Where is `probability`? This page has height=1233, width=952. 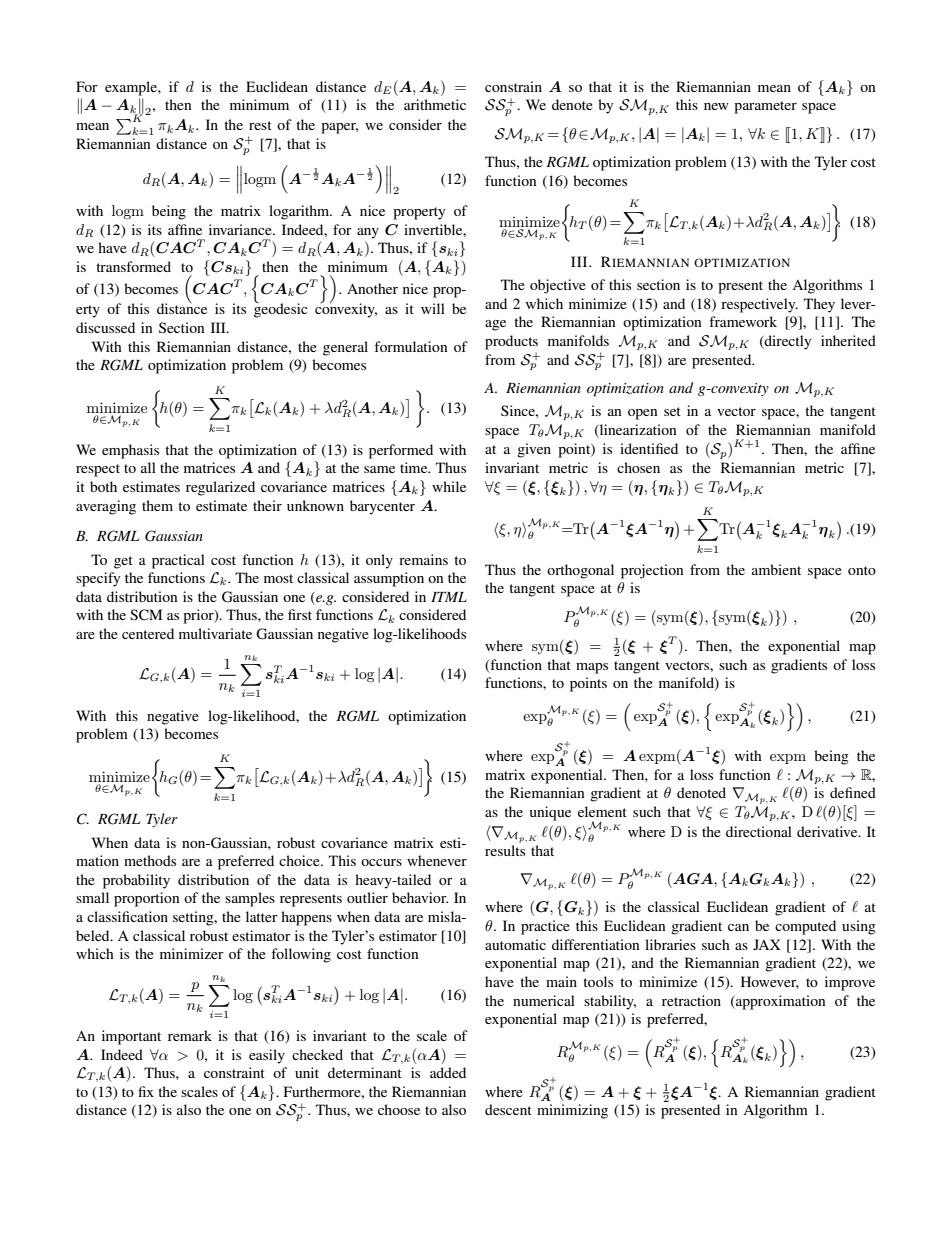
probability is located at coordinates (136, 881).
